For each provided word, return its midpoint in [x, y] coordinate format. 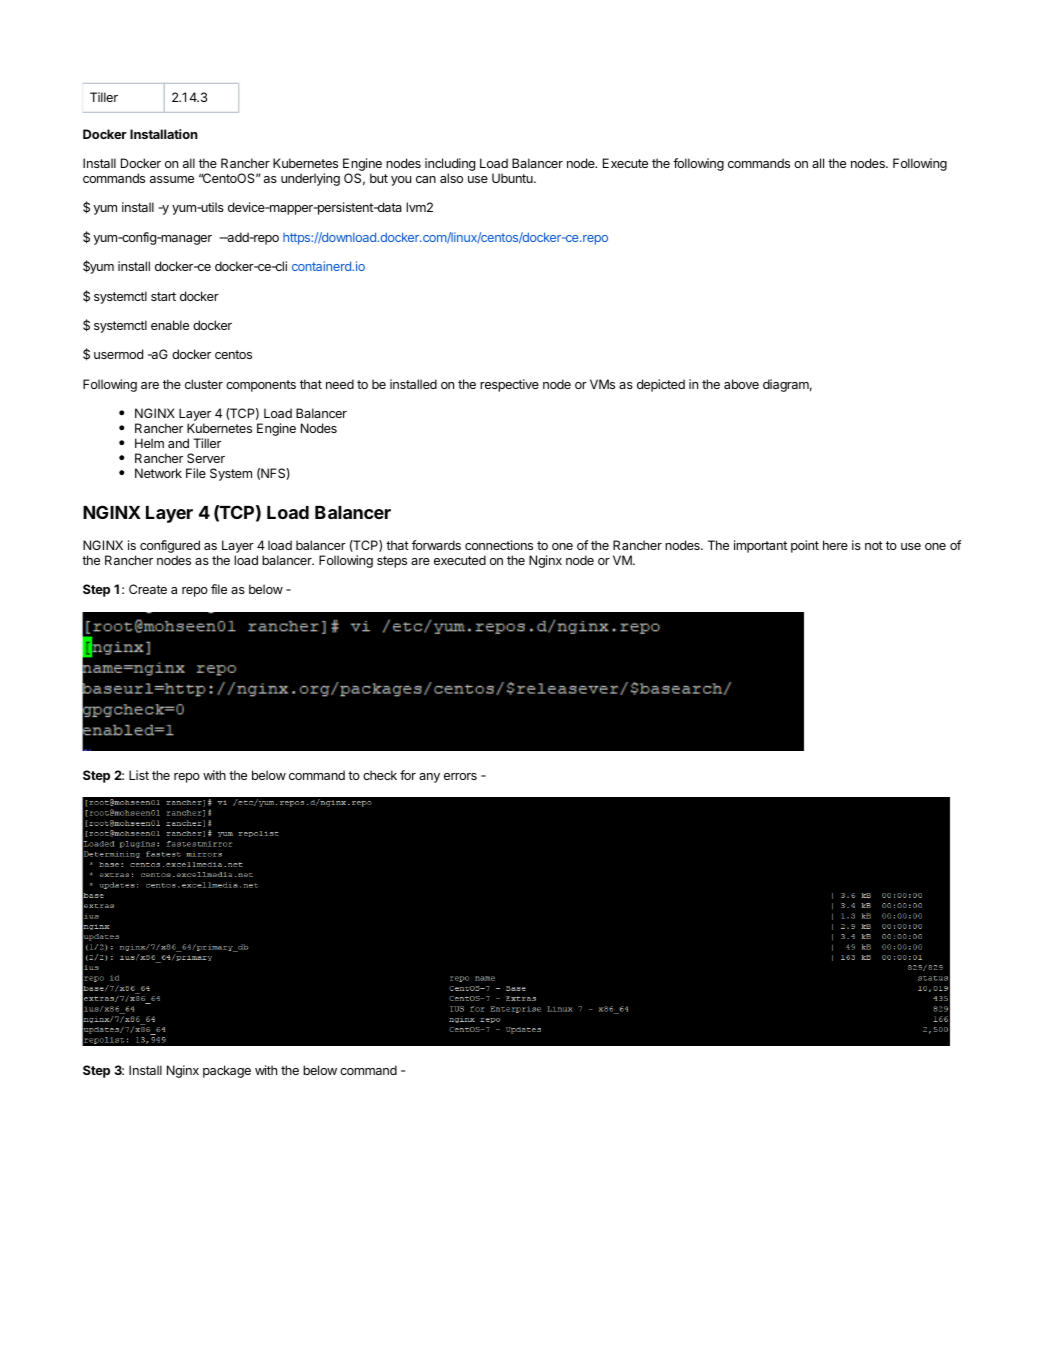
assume [172, 179]
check [380, 775]
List [139, 775]
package [227, 1071]
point [805, 546]
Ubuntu [513, 178]
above [741, 384]
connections [499, 545]
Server [206, 458]
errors [460, 776]
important [760, 546]
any [429, 778]
